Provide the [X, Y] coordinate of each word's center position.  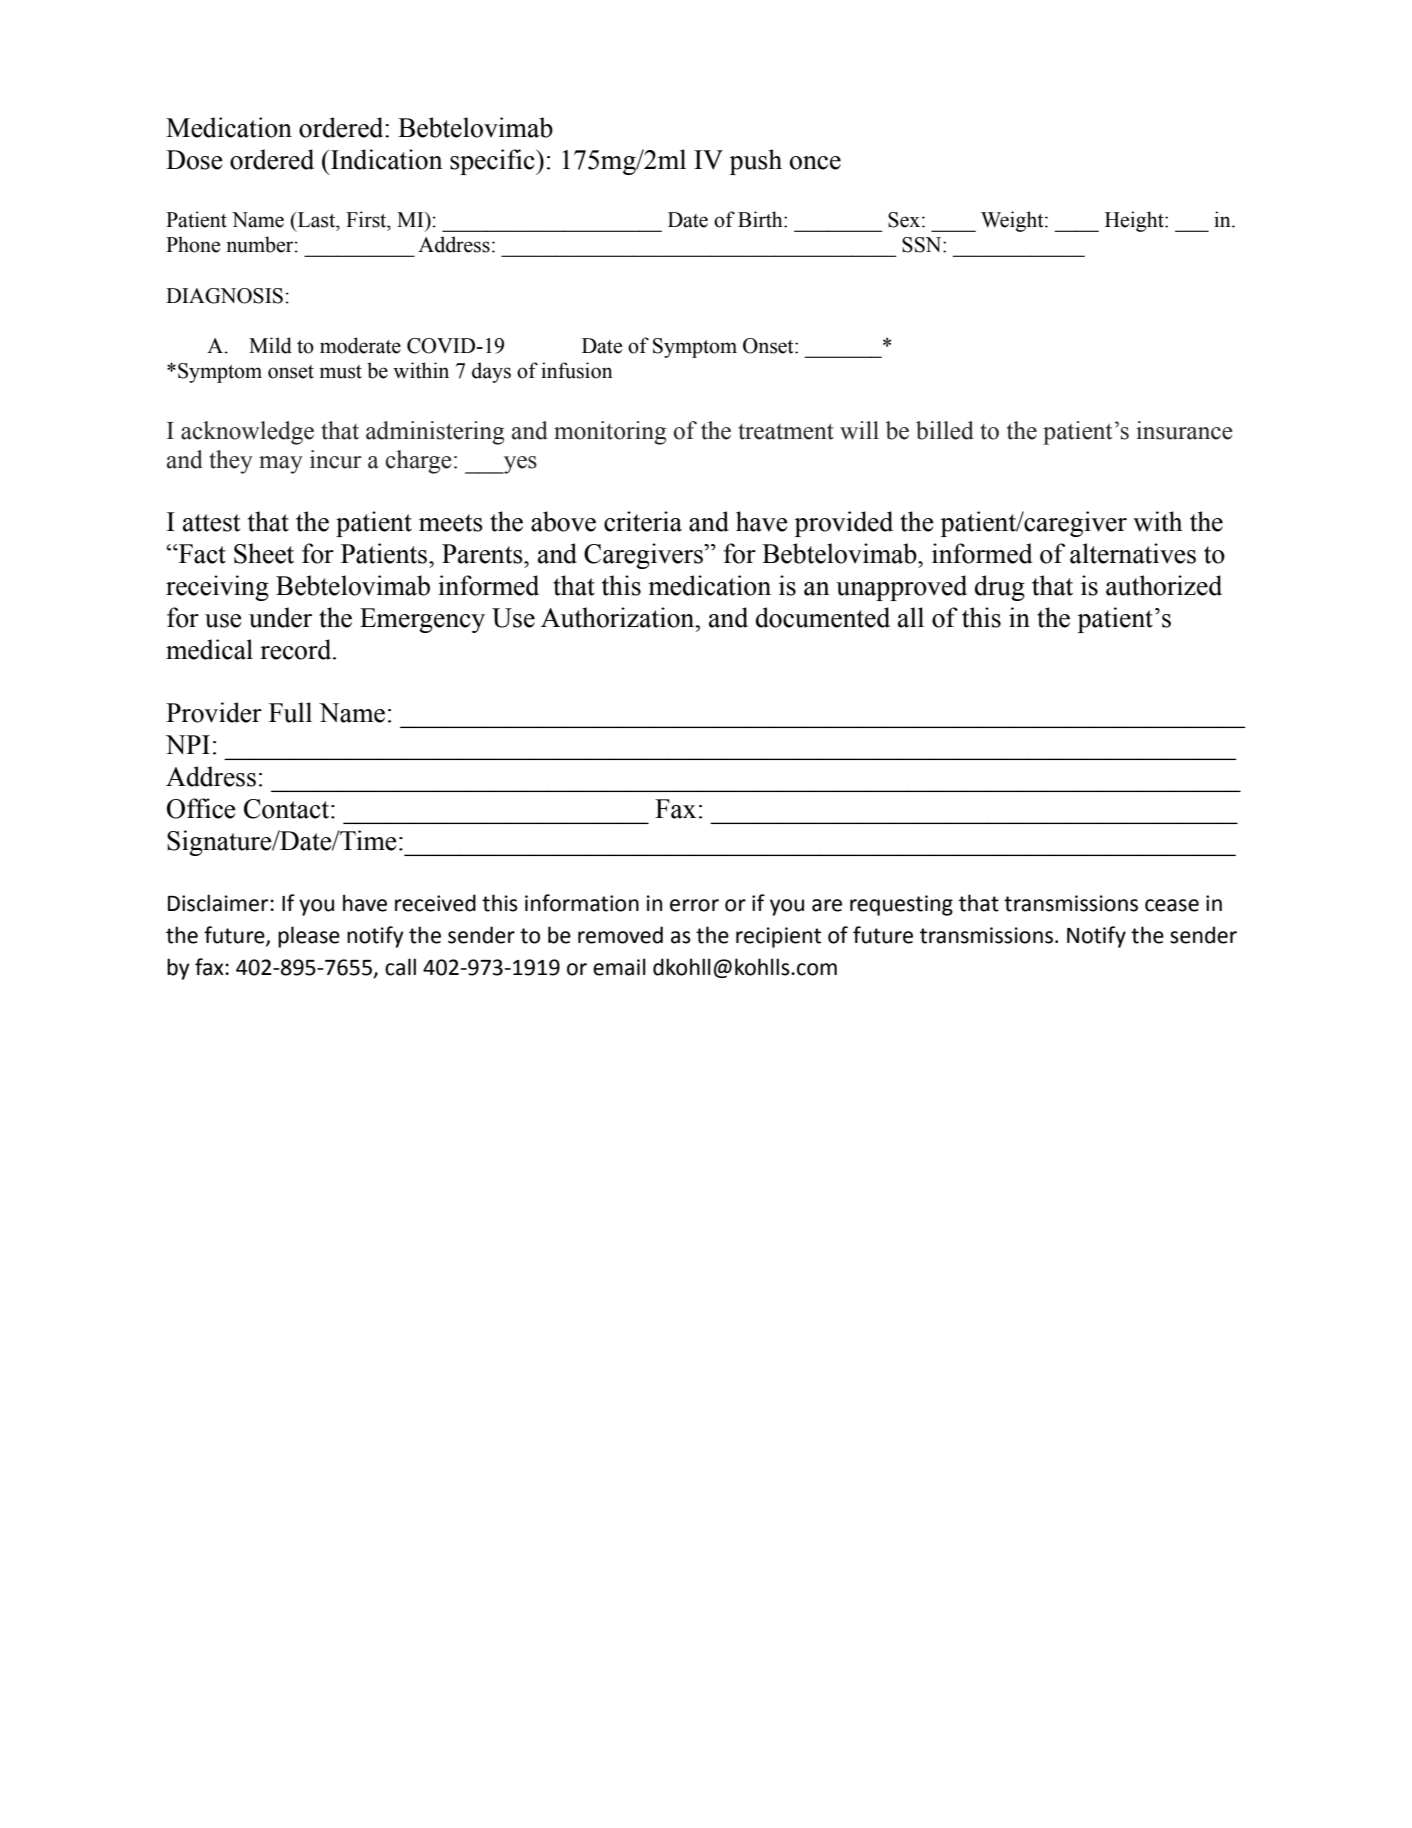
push [756, 162]
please [309, 937]
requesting [901, 905]
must [341, 372]
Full [290, 712]
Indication [387, 159]
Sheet [264, 553]
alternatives [1133, 553]
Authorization [619, 617]
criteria [643, 521]
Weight [1013, 221]
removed [620, 935]
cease [1172, 905]
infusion [577, 370]
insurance [1184, 430]
